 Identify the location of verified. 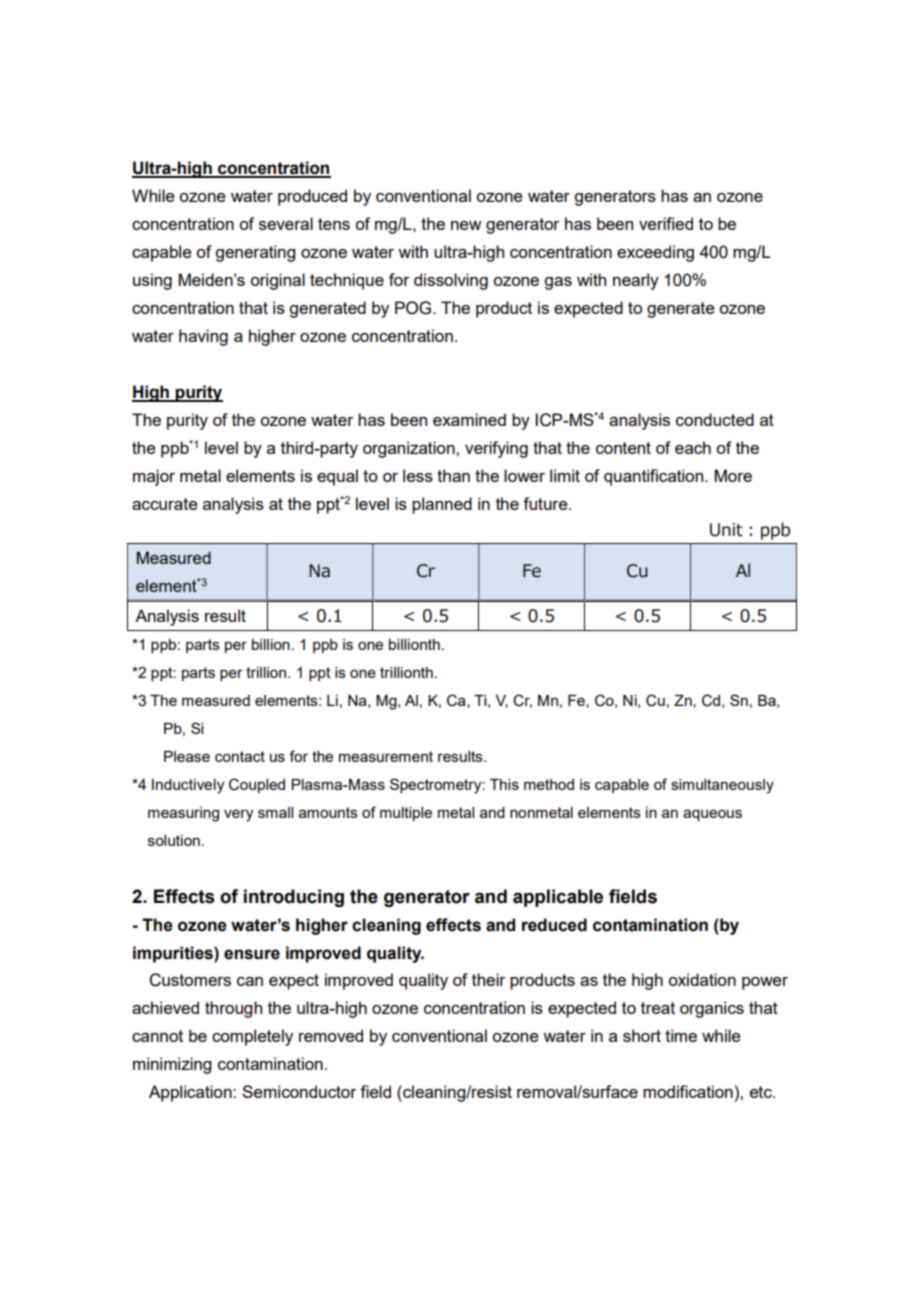
(666, 223).
